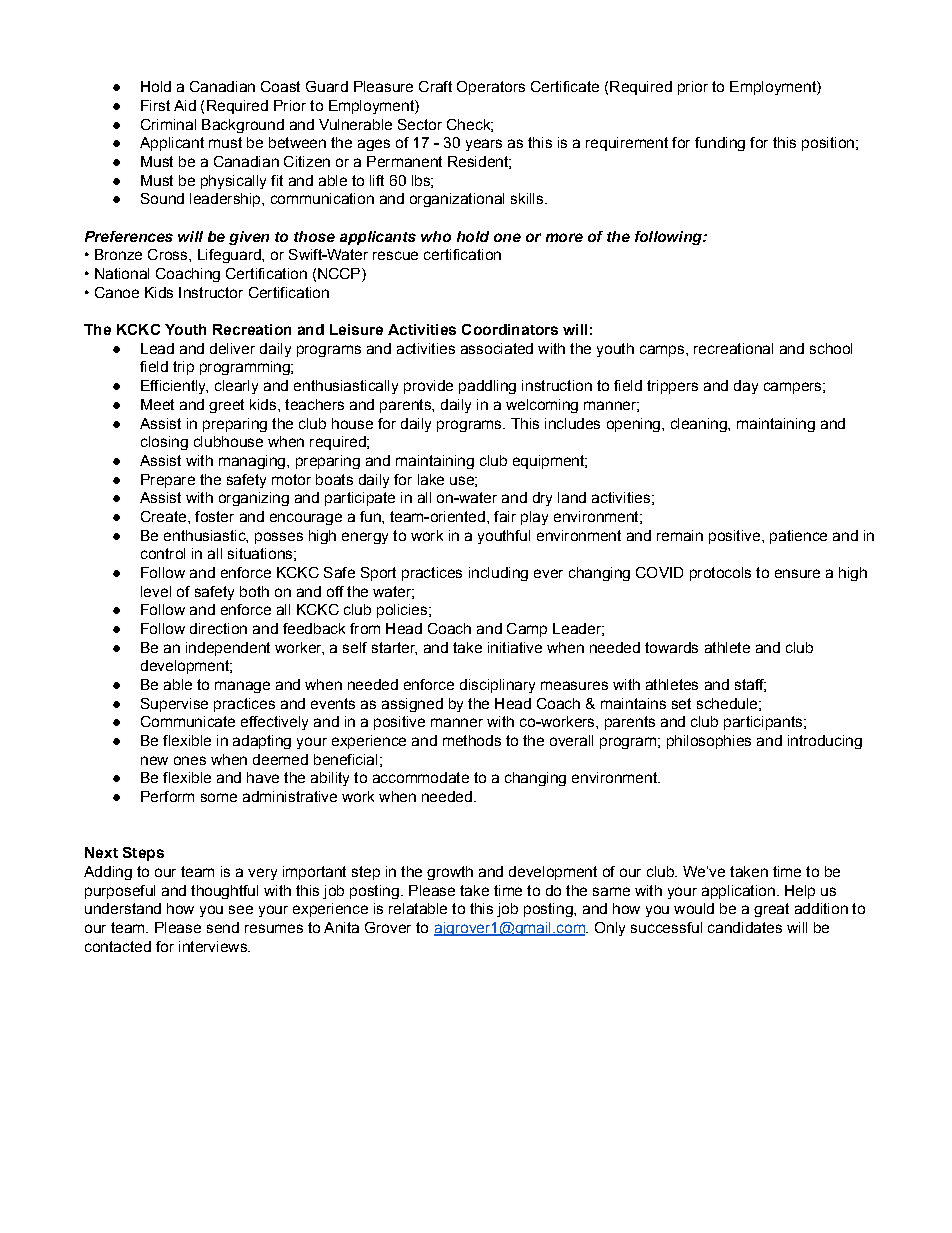 The image size is (952, 1233). I want to click on Operators, so click(491, 88).
